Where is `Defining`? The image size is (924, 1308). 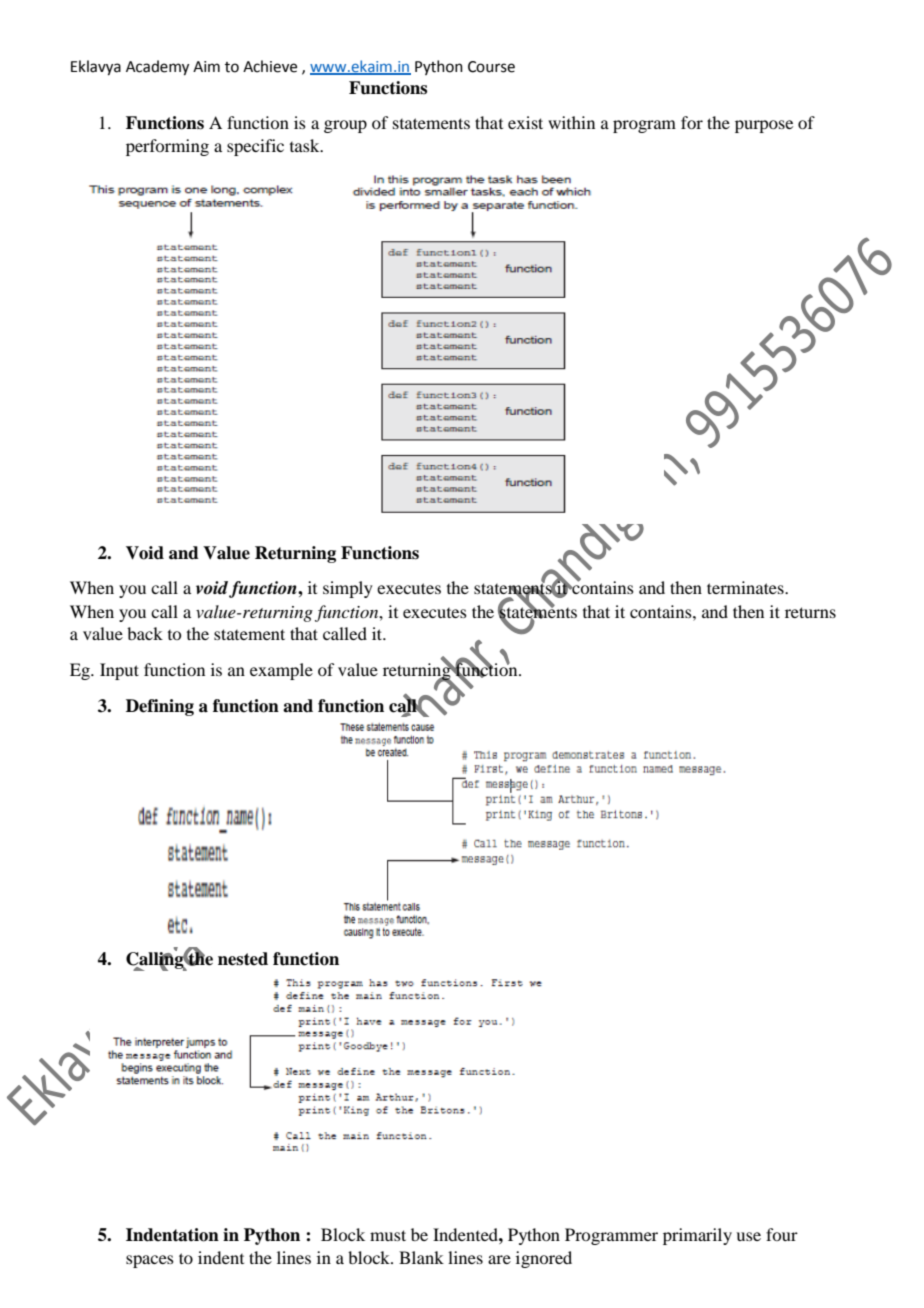
Defining is located at coordinates (160, 707).
